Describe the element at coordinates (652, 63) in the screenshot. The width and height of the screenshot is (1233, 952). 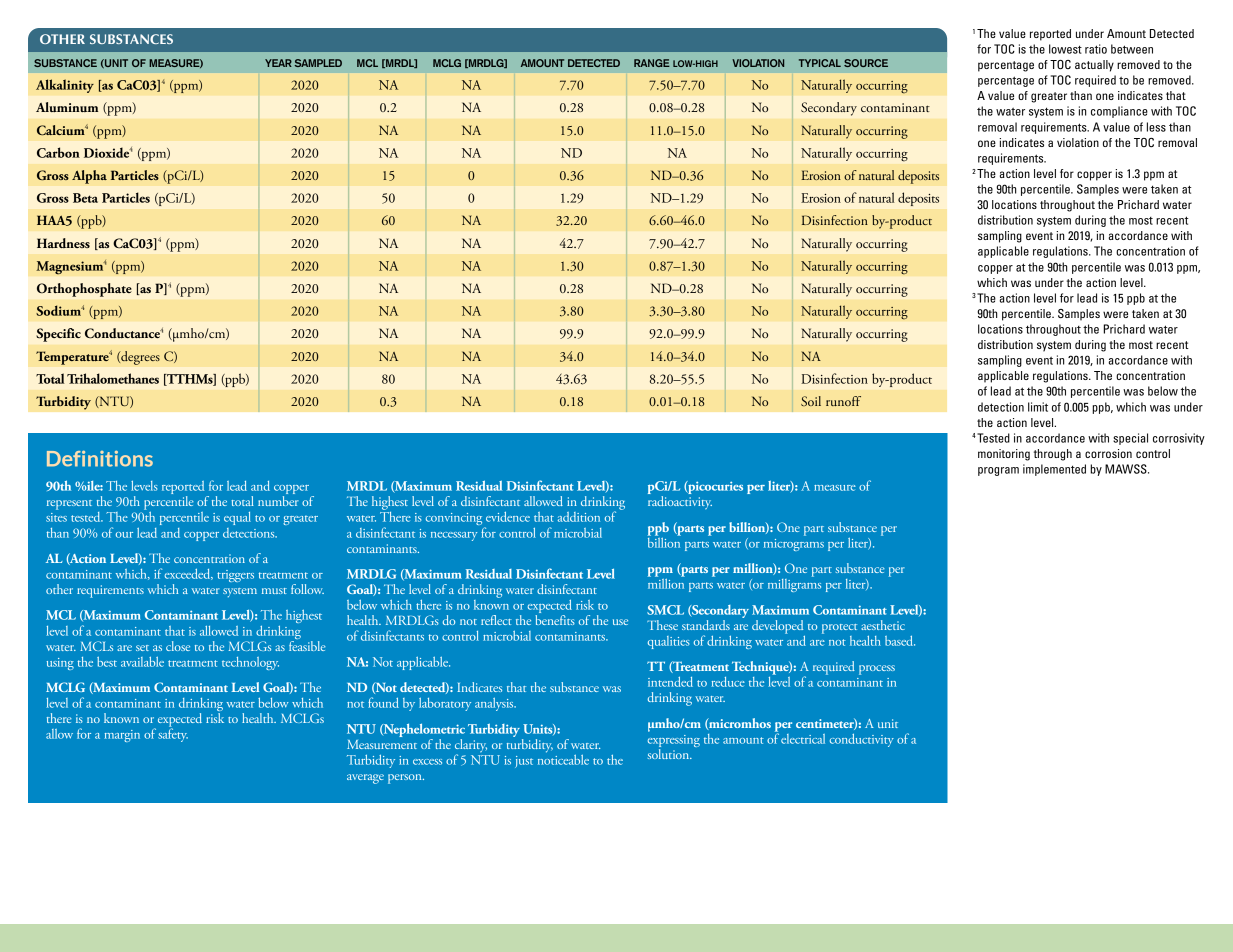
I see `RANGE` at that location.
